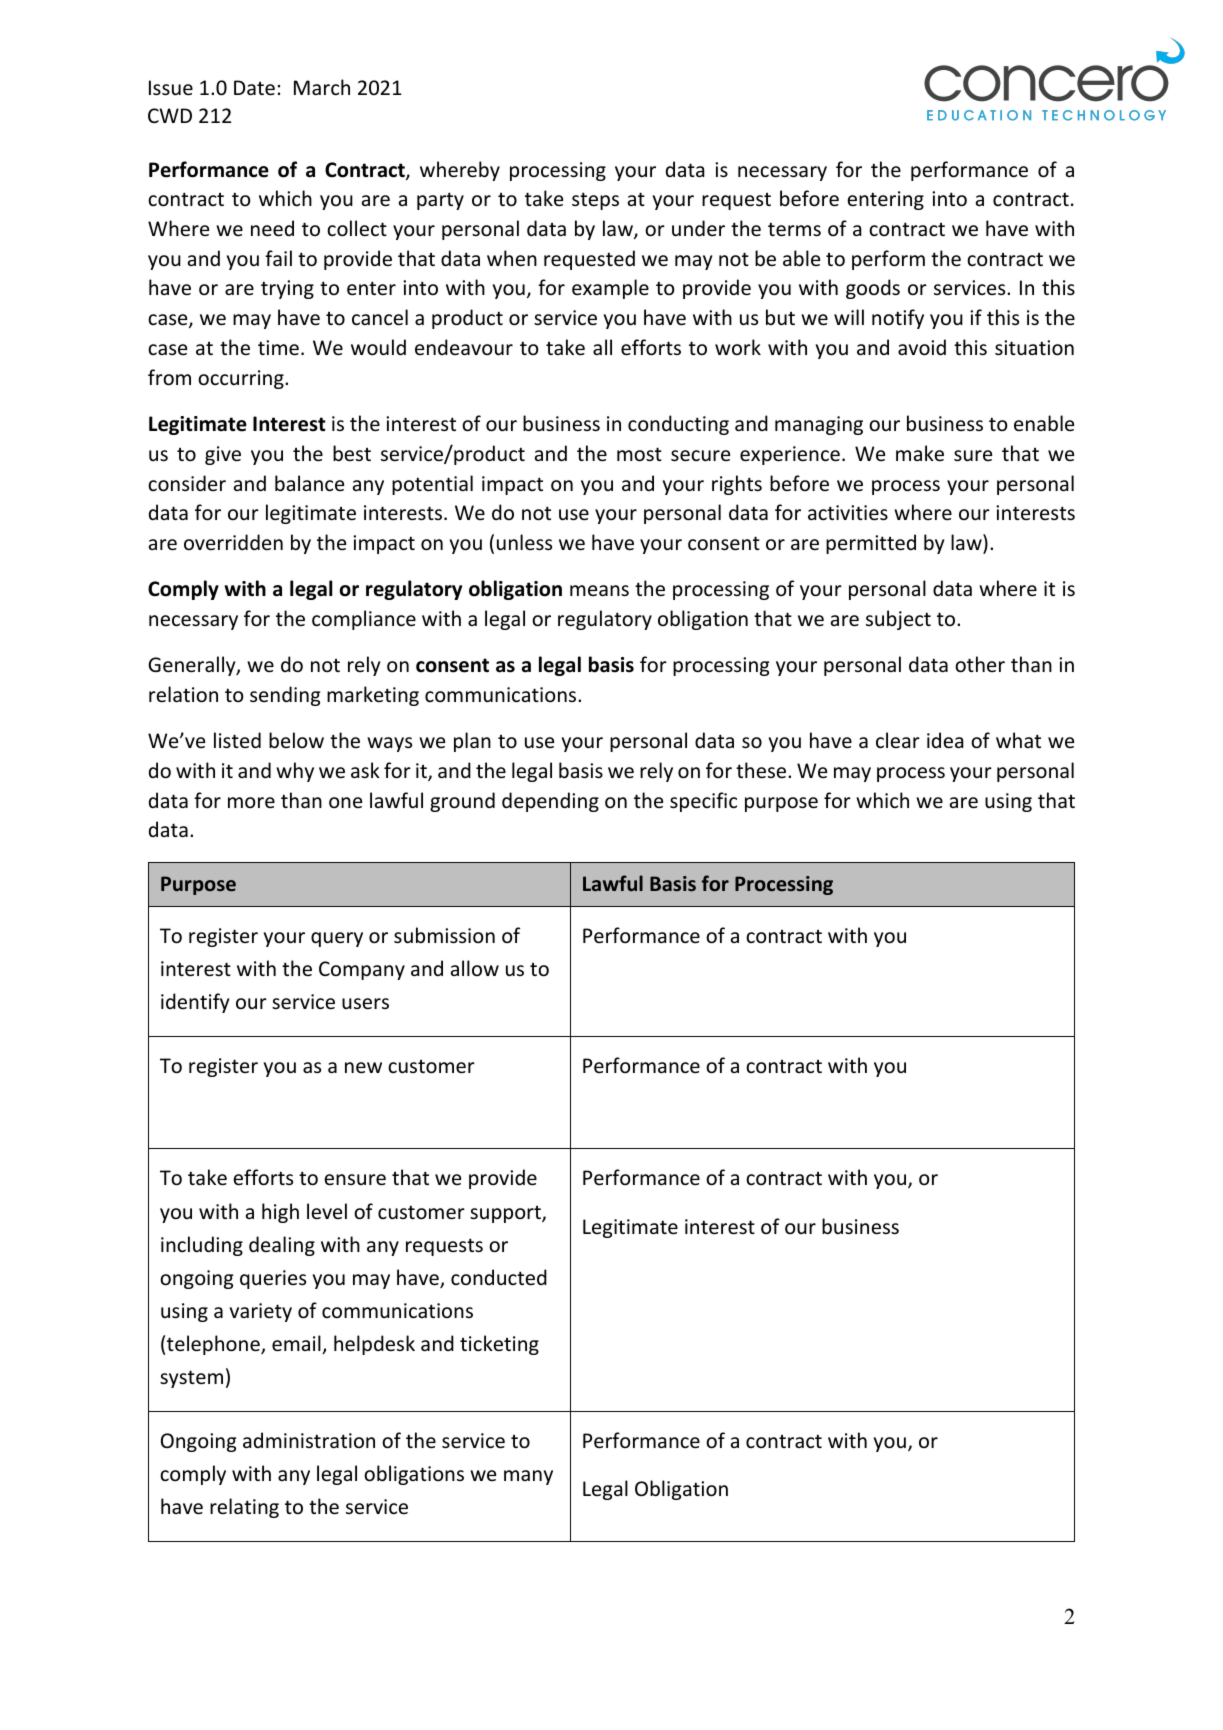 This screenshot has height=1730, width=1223. I want to click on many, so click(528, 1477).
